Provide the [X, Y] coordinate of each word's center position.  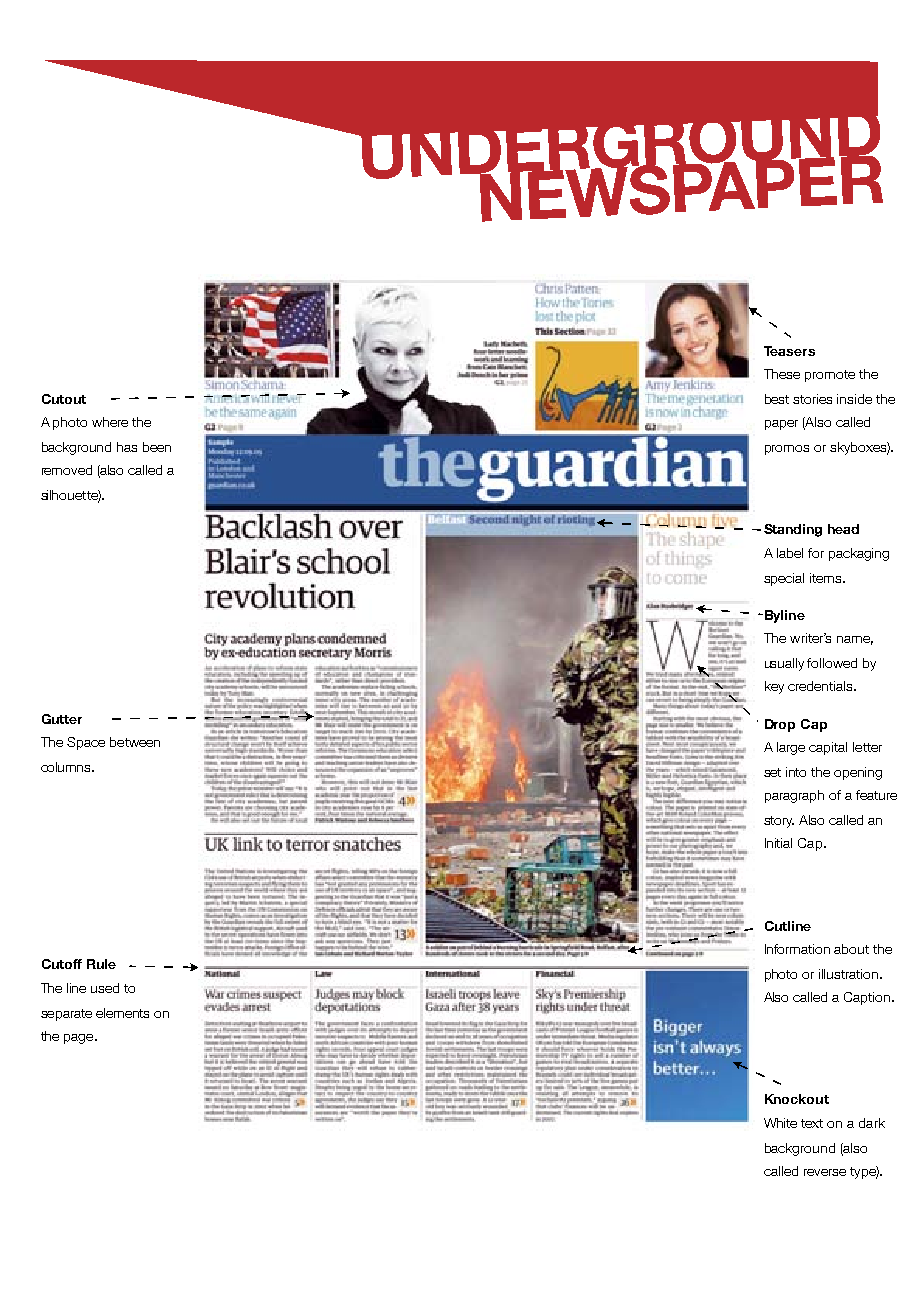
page [80, 1039]
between [135, 742]
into [796, 772]
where [110, 422]
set [772, 772]
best [777, 399]
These [782, 374]
